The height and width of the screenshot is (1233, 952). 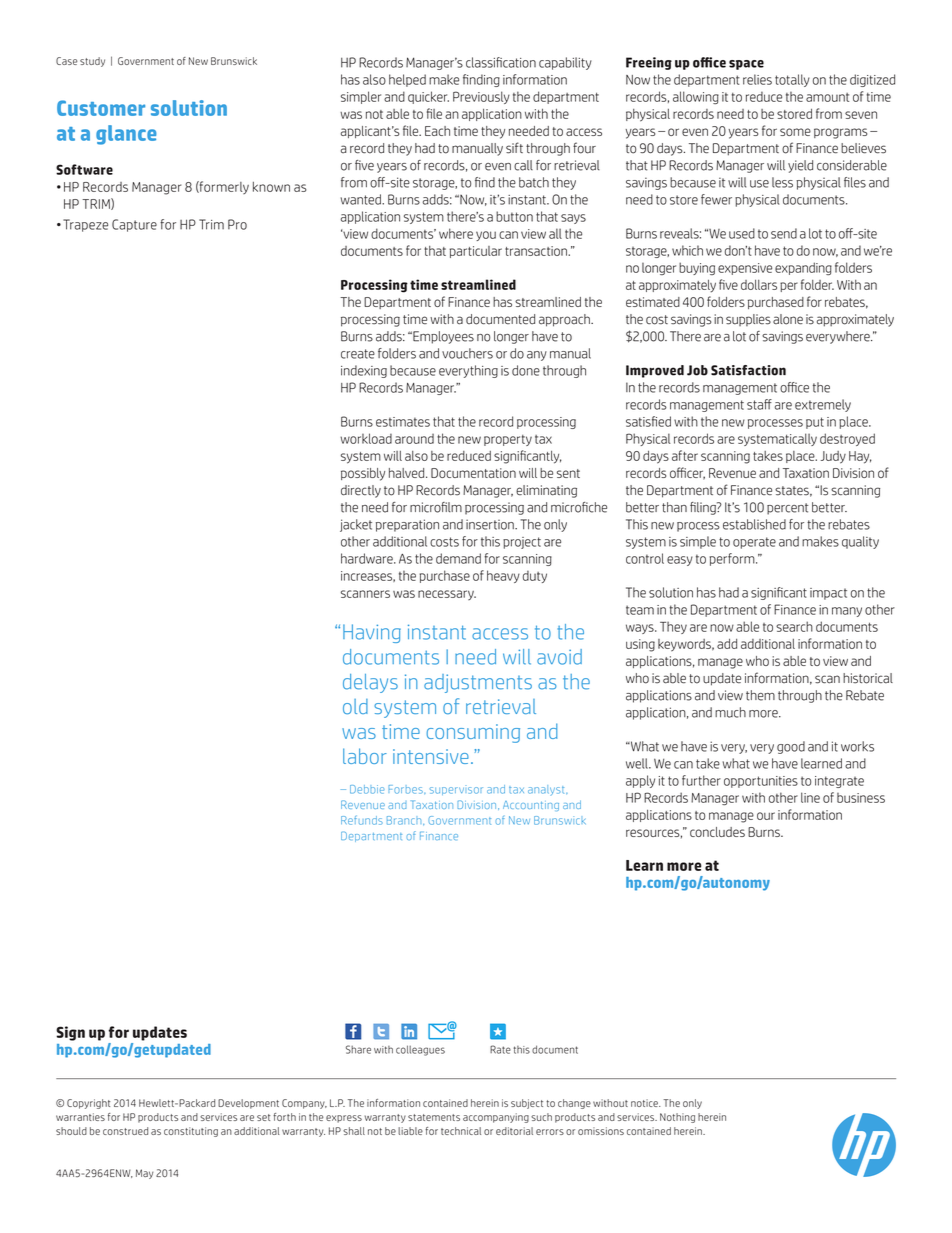 I want to click on Customer, so click(x=101, y=108).
